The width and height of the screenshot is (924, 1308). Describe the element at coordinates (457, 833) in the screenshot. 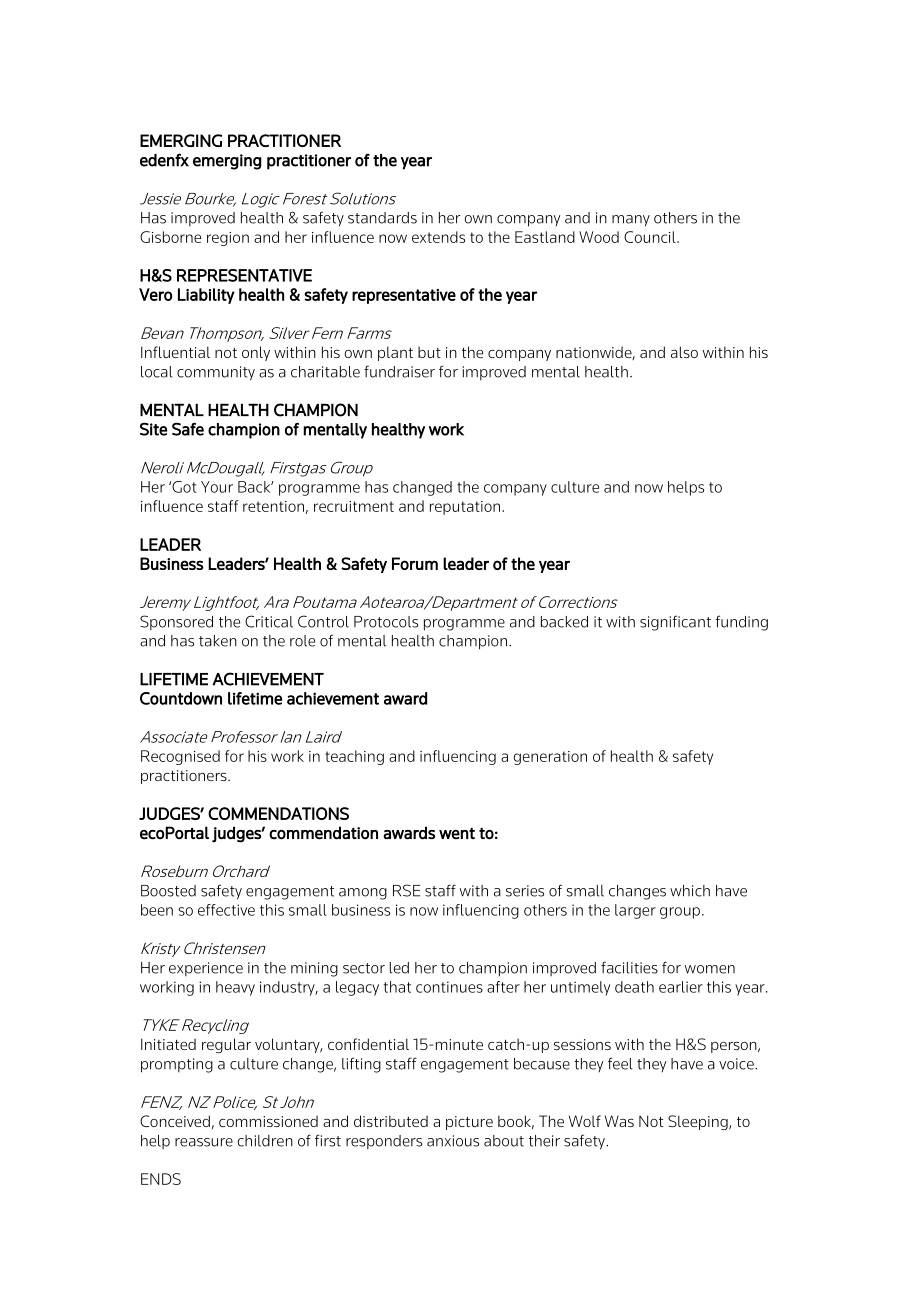

I see `went` at that location.
